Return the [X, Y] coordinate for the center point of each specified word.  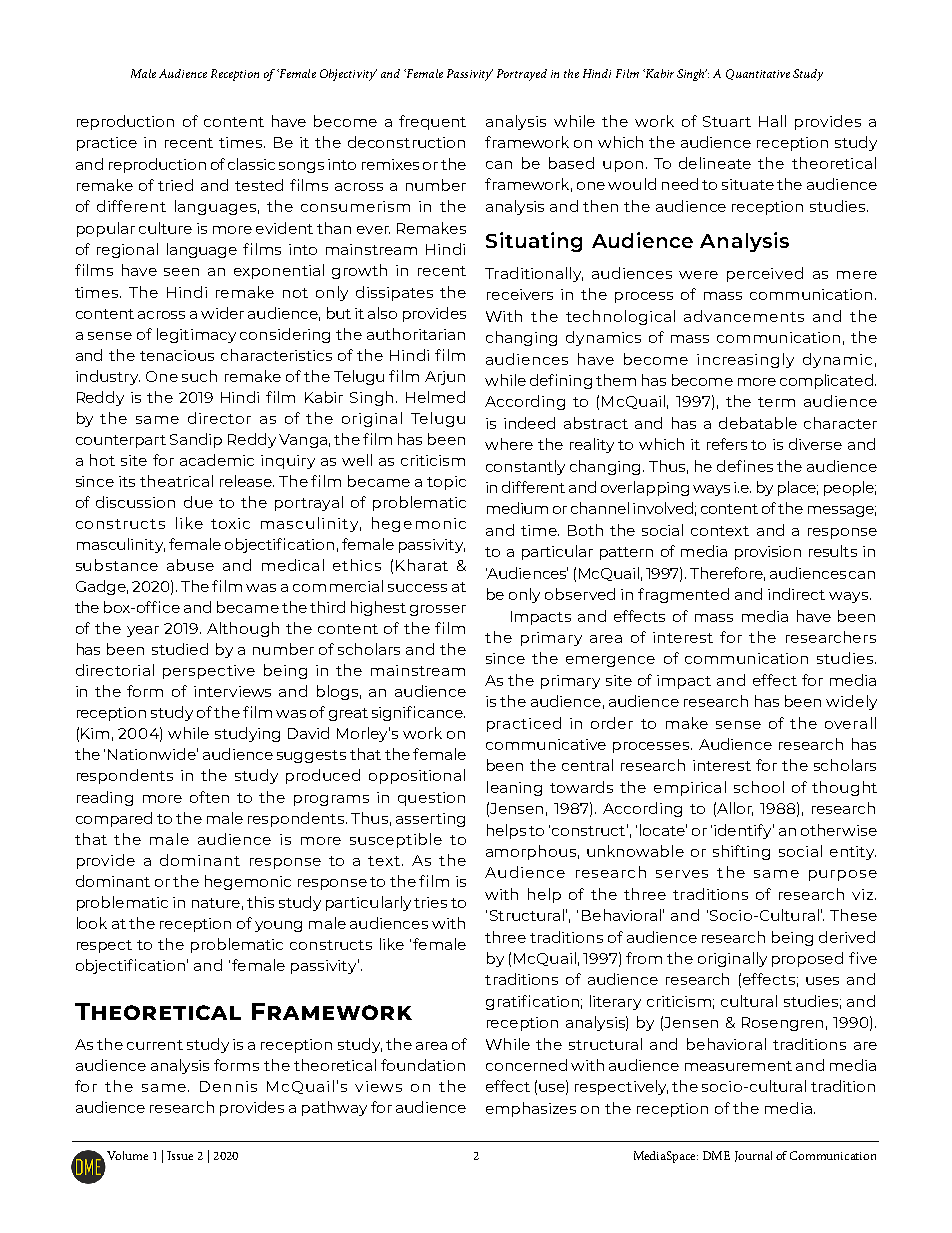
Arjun [445, 378]
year [143, 631]
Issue [180, 1155]
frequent [432, 122]
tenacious [177, 355]
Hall [772, 121]
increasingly [745, 360]
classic [251, 164]
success [417, 588]
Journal [753, 1156]
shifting [741, 852]
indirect [796, 594]
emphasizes [531, 1109]
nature [216, 903]
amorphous [531, 852]
